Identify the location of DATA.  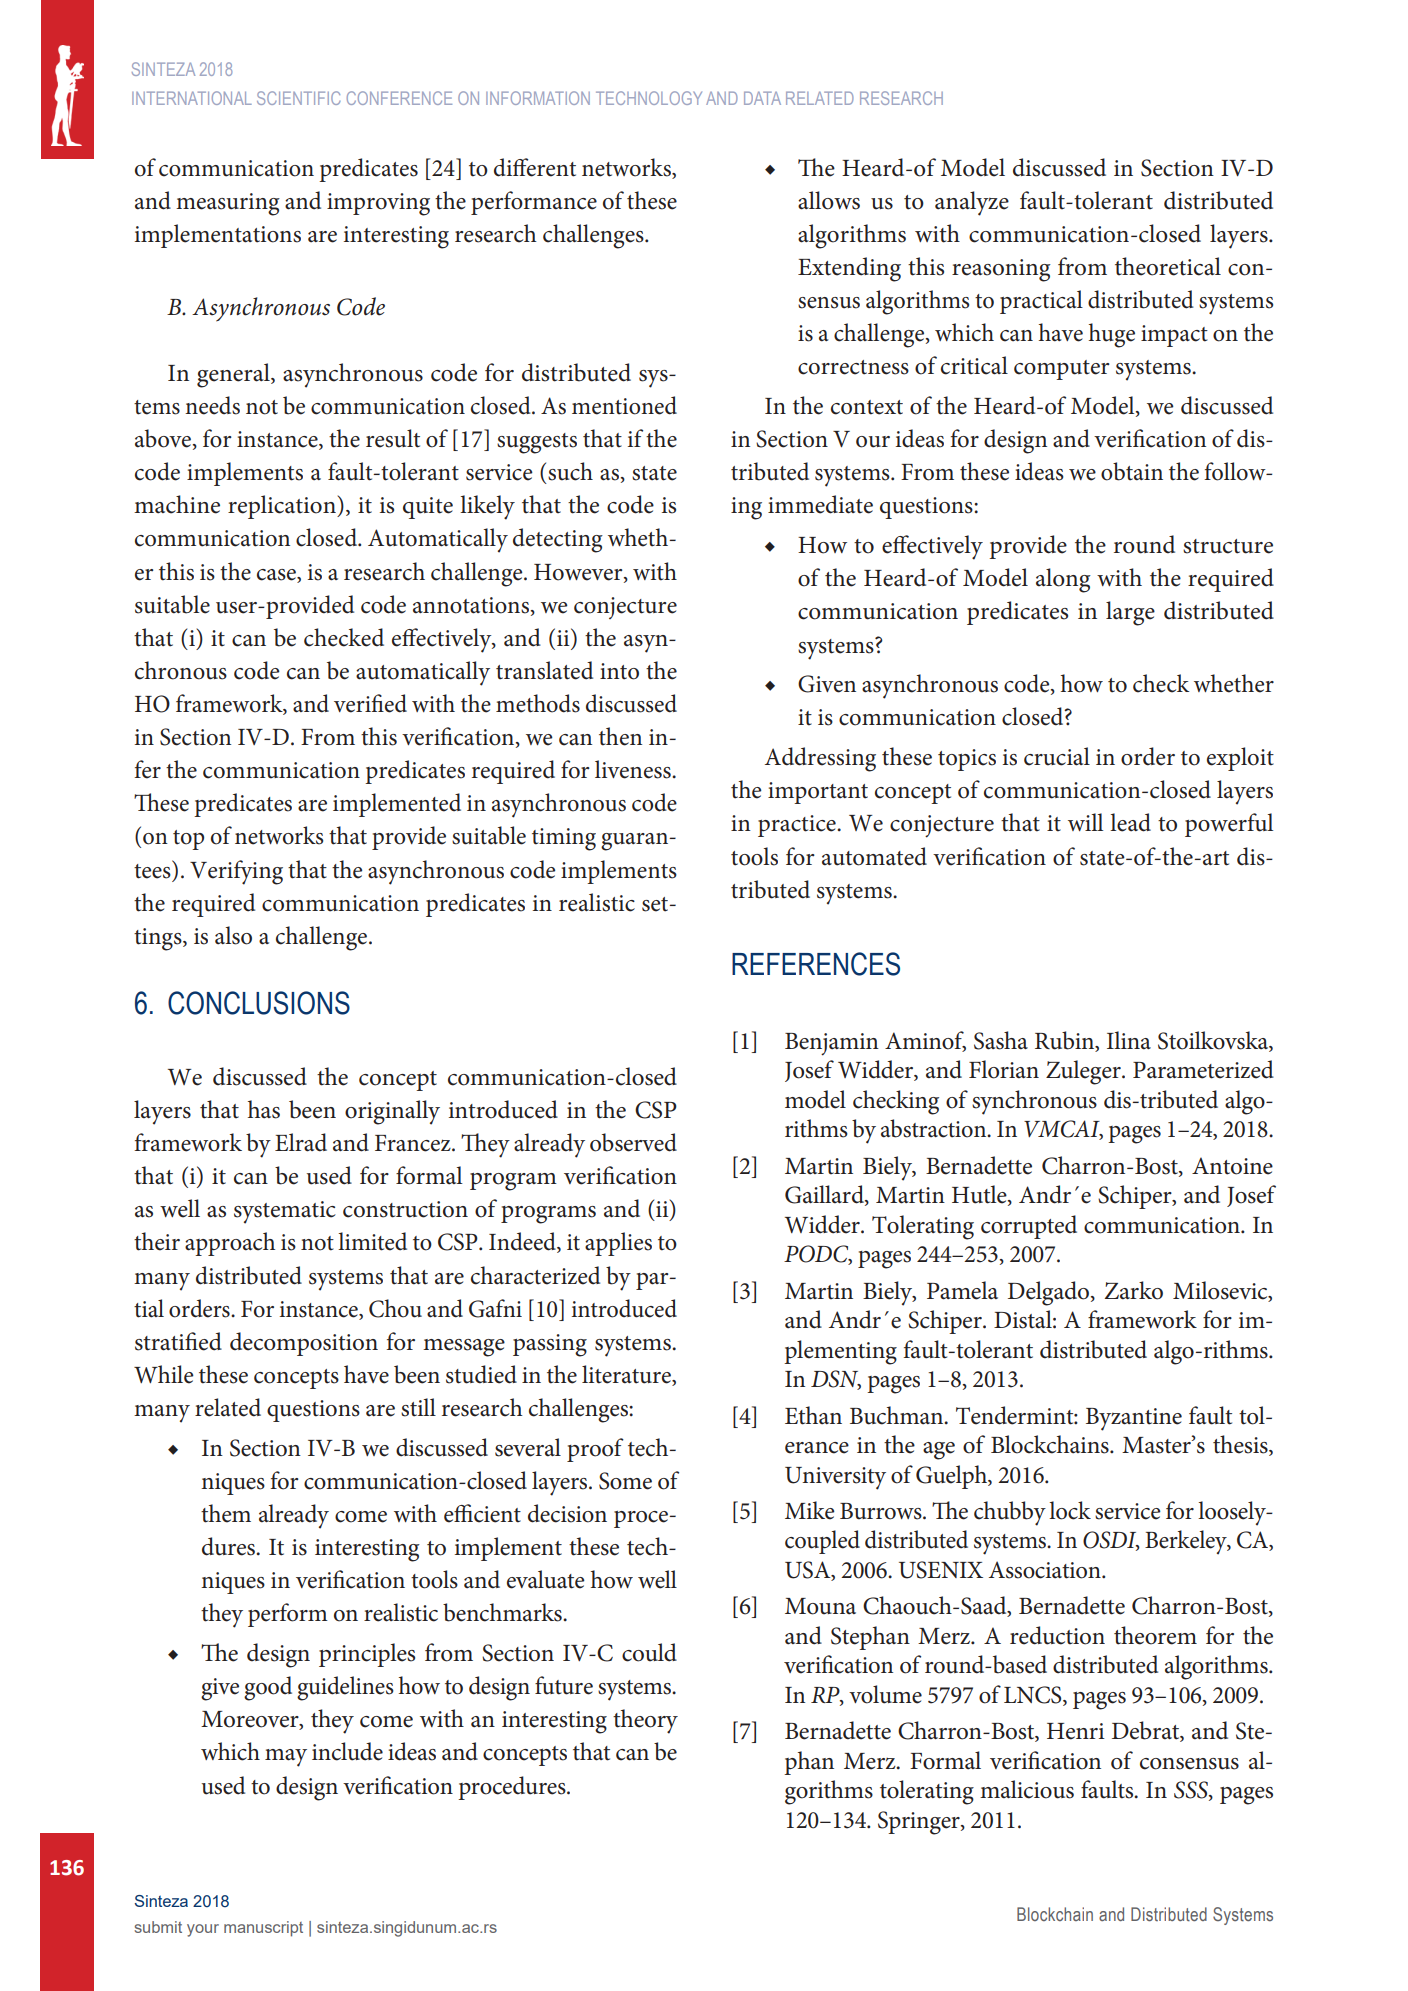
(762, 98).
